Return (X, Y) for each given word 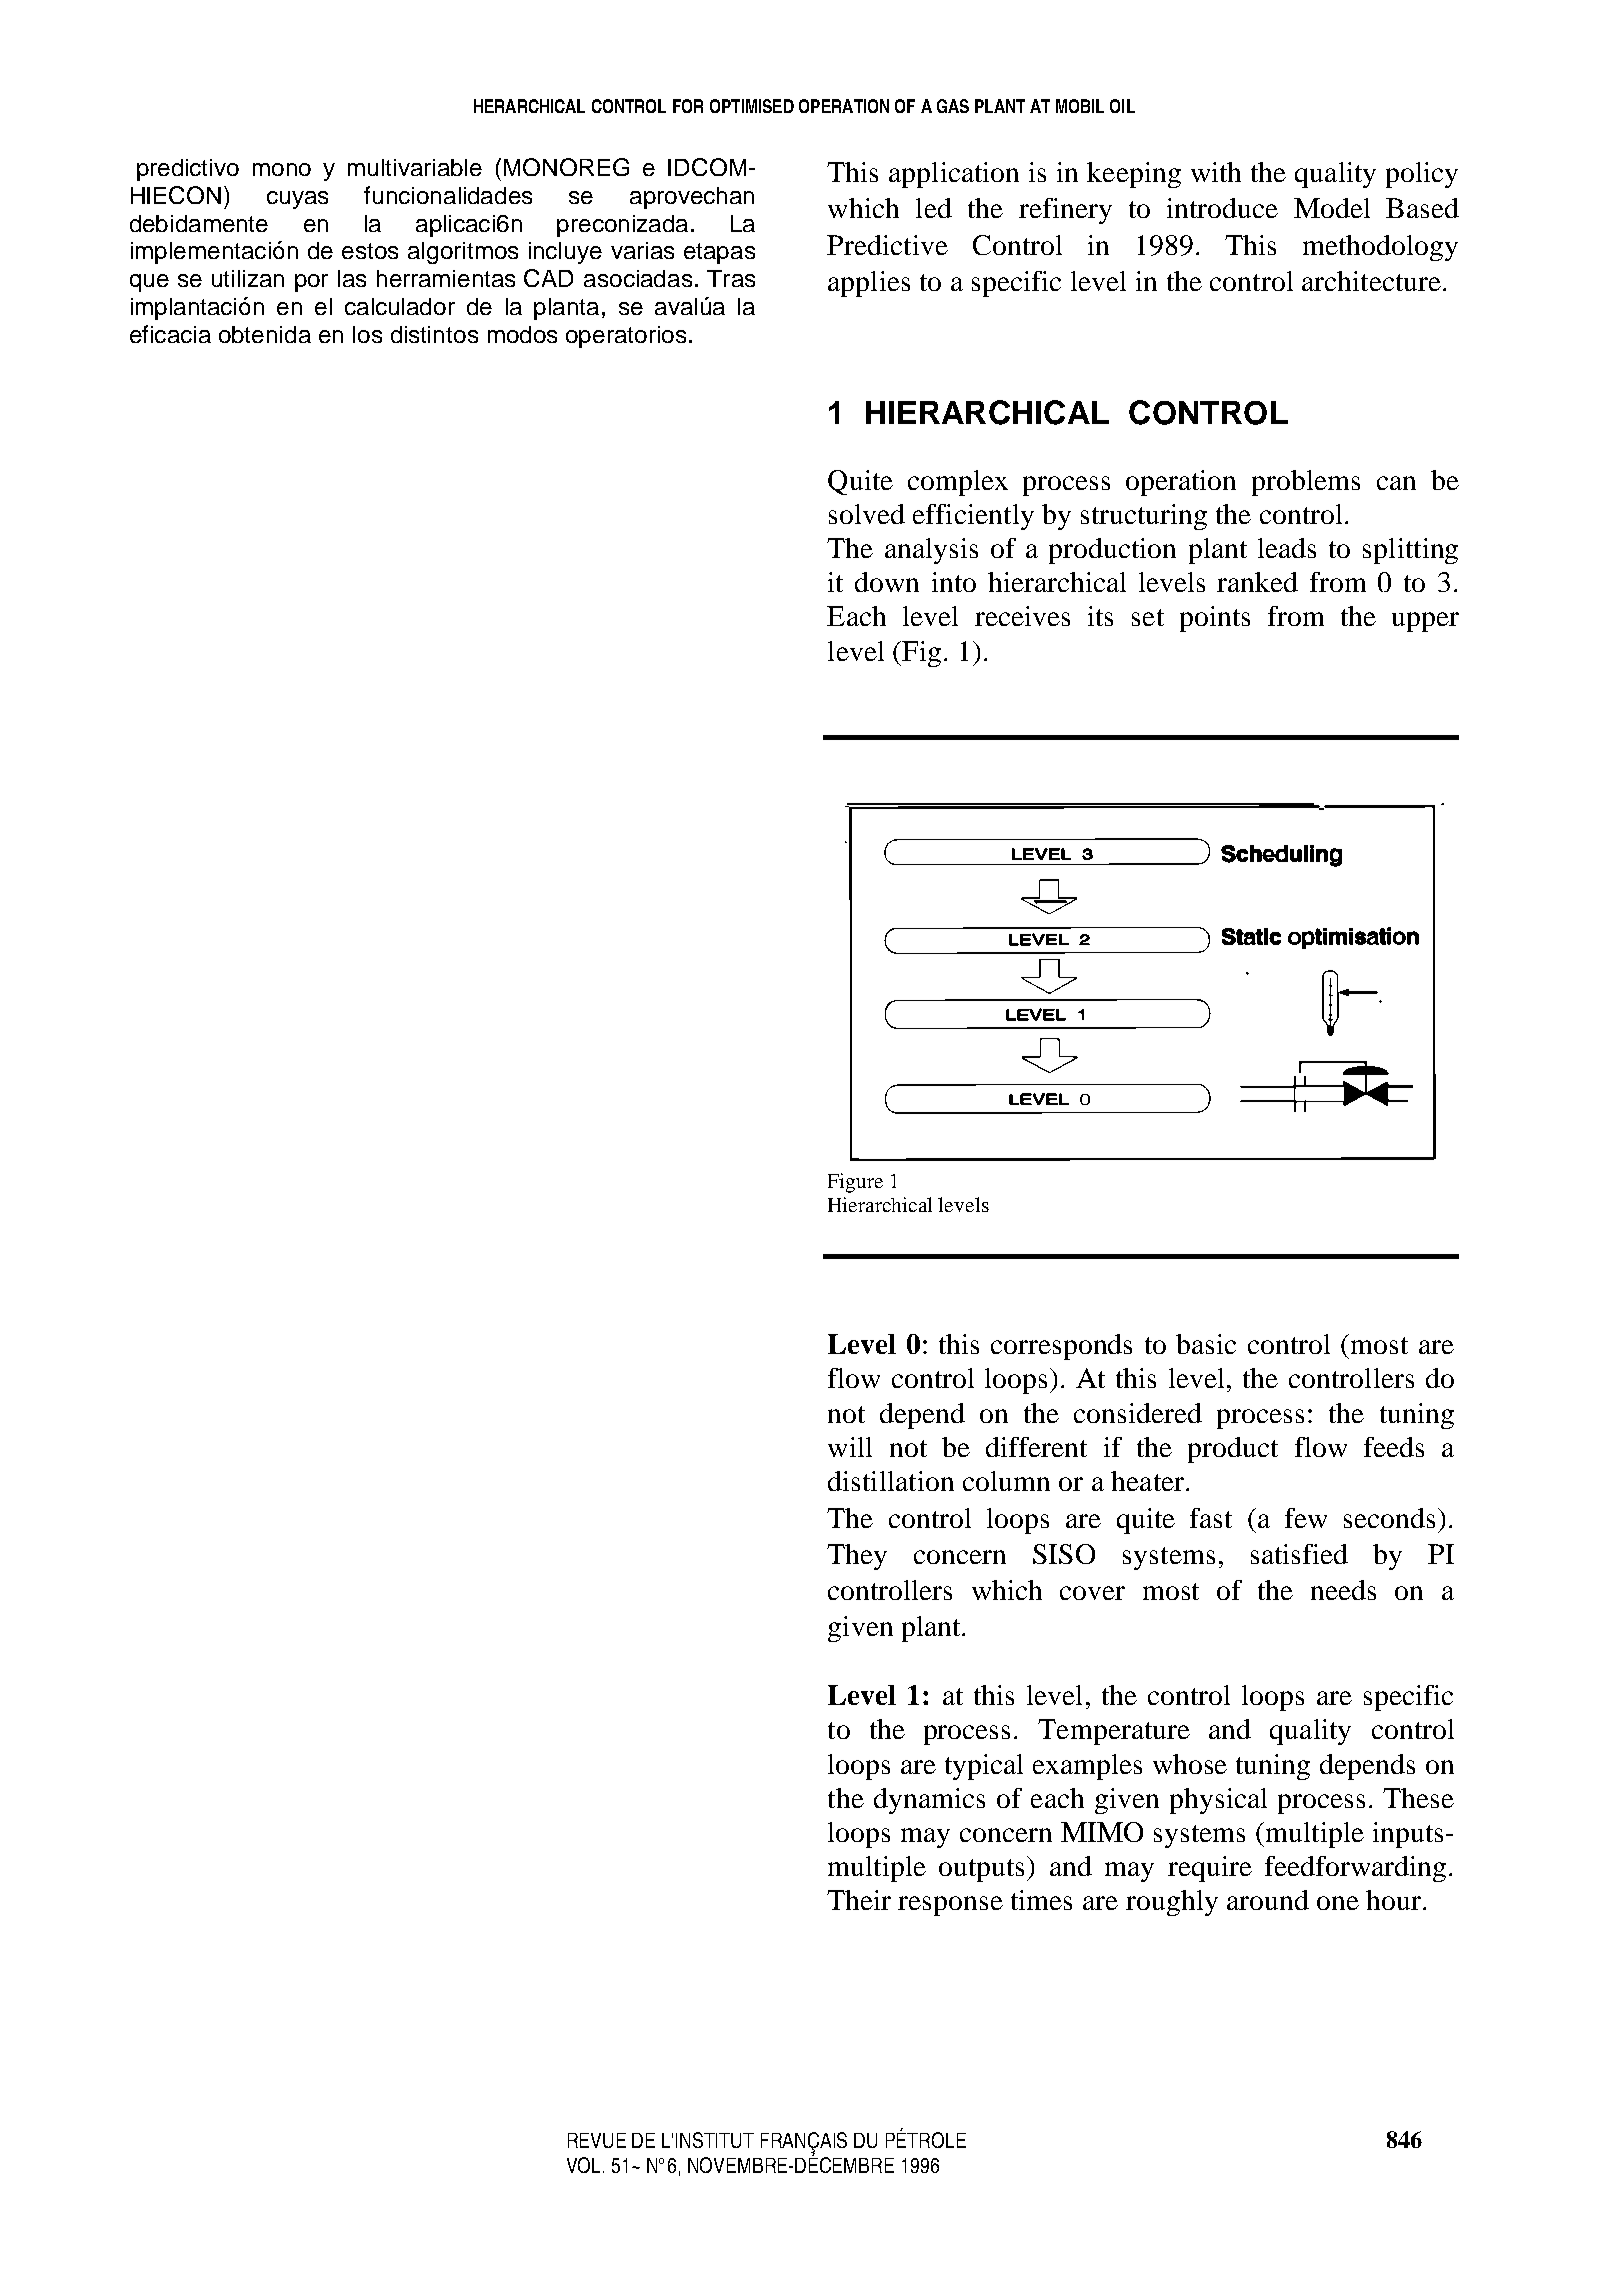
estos (370, 251)
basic (1206, 1344)
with (1216, 172)
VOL (585, 2165)
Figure (855, 1183)
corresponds (1061, 1347)
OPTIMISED (752, 106)
